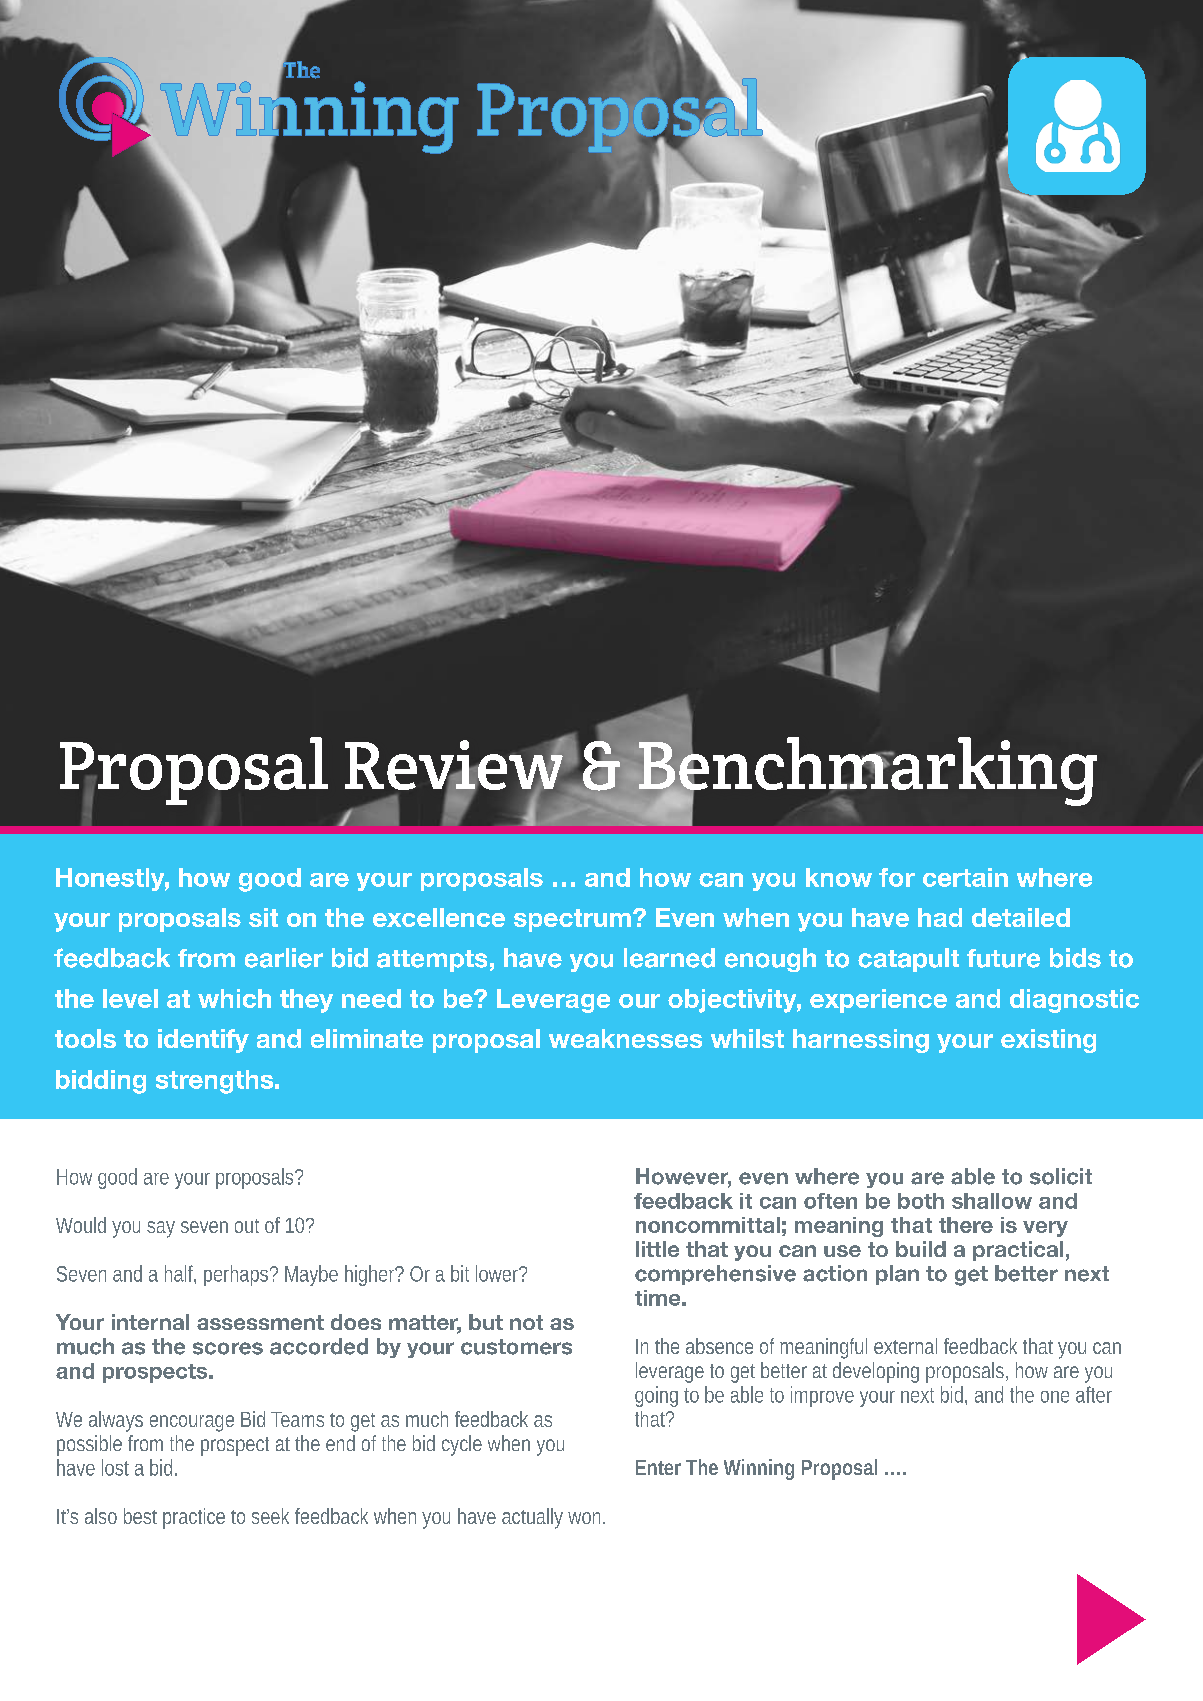 This image has height=1701, width=1203. What do you see at coordinates (516, 1347) in the image?
I see `customers` at bounding box center [516, 1347].
